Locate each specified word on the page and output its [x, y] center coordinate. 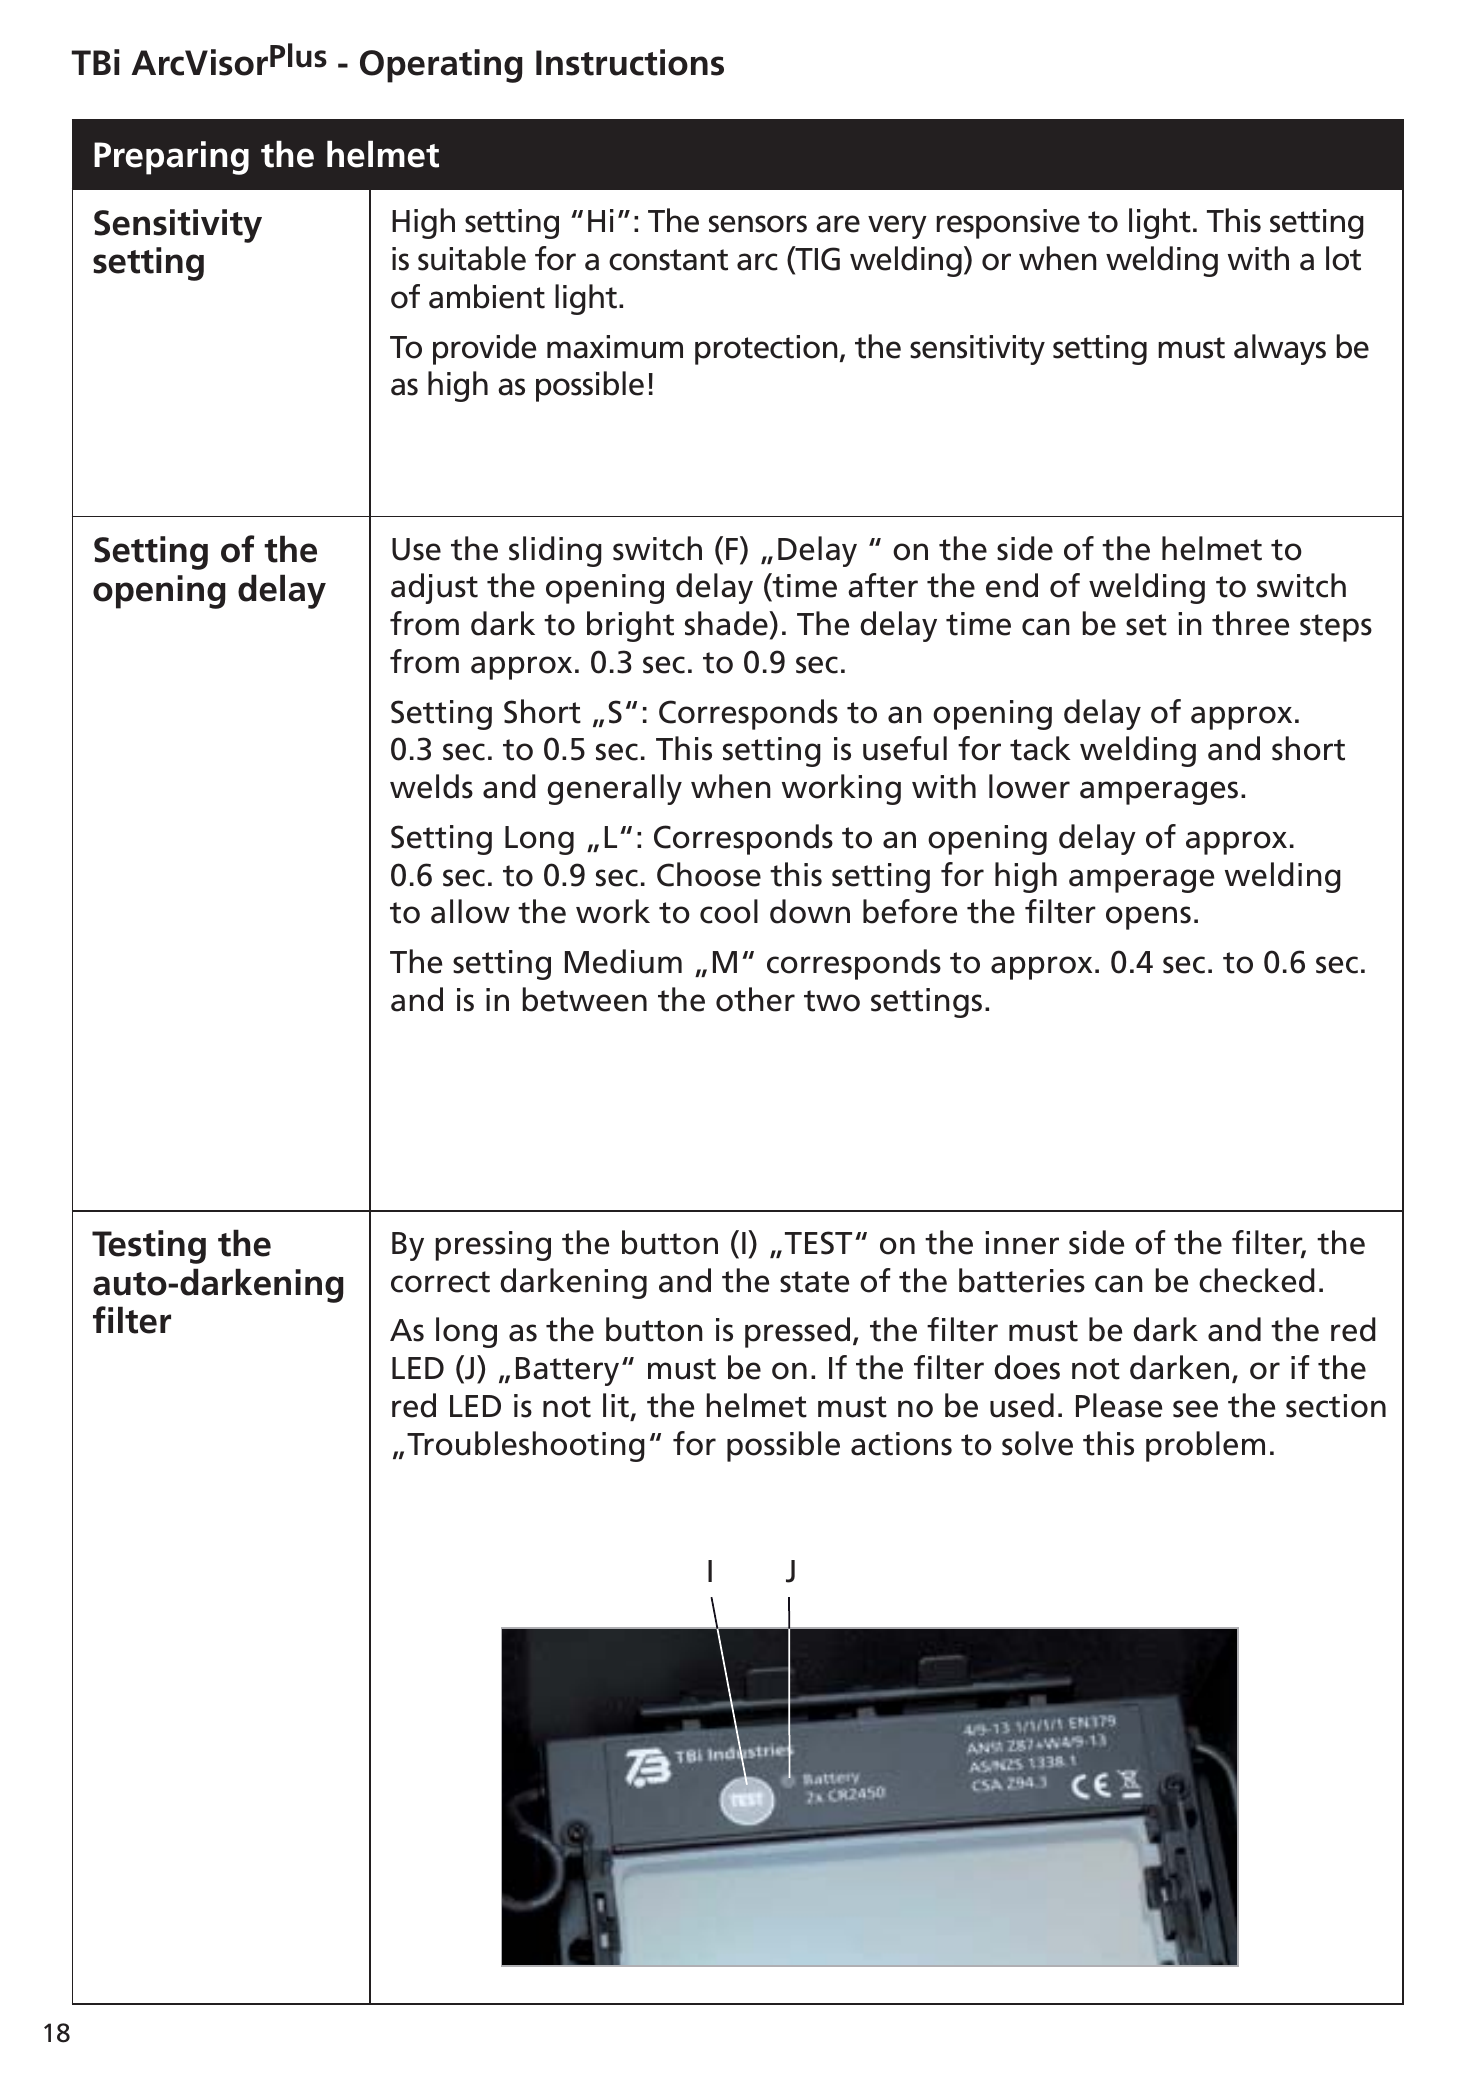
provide [484, 349]
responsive [1008, 224]
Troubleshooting [526, 1446]
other [755, 999]
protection [766, 350]
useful [905, 748]
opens [1148, 918]
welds [431, 786]
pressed [797, 1332]
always [1280, 349]
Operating [441, 66]
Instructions [630, 62]
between [585, 999]
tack [1040, 748]
